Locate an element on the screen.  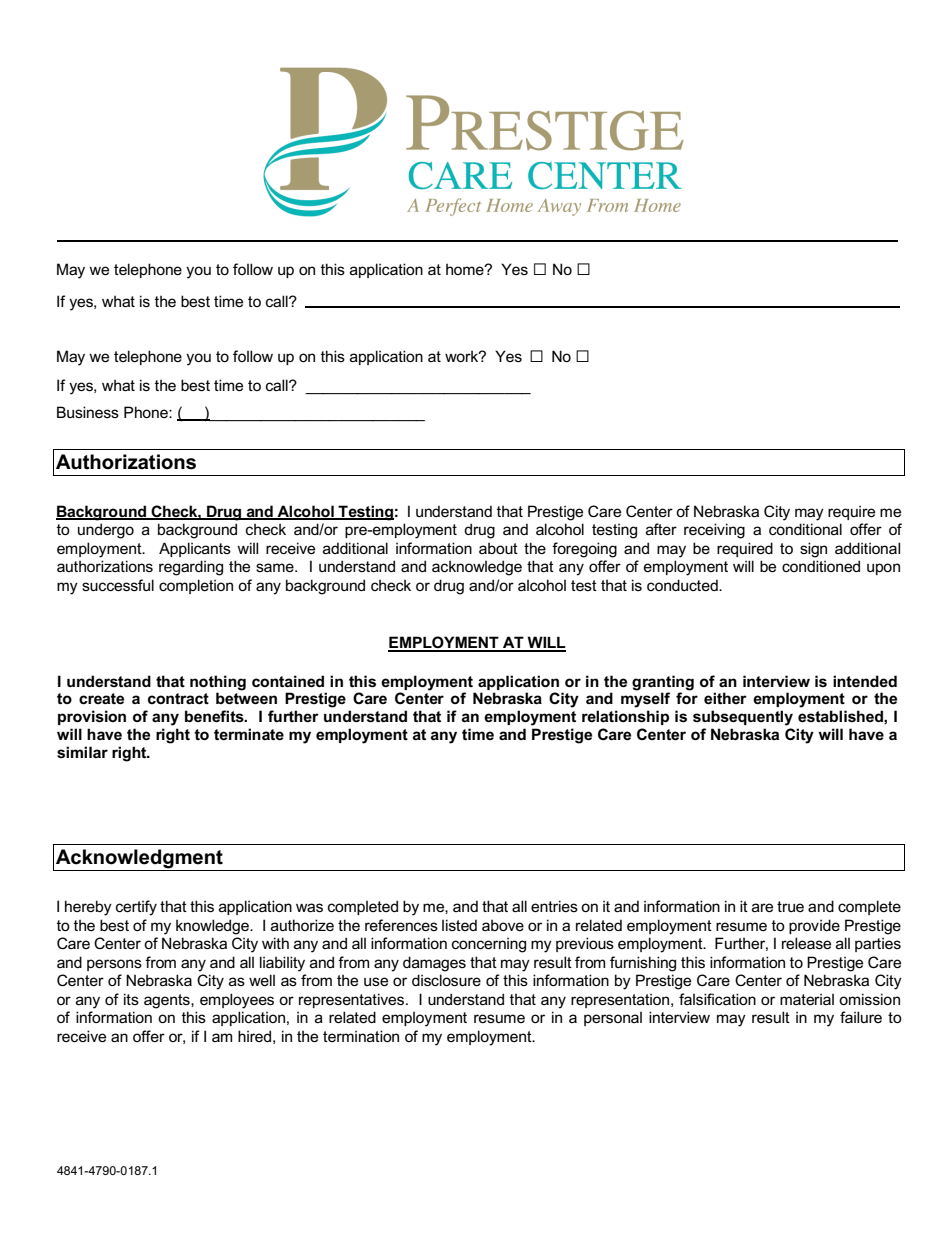
conducted is located at coordinates (683, 585).
